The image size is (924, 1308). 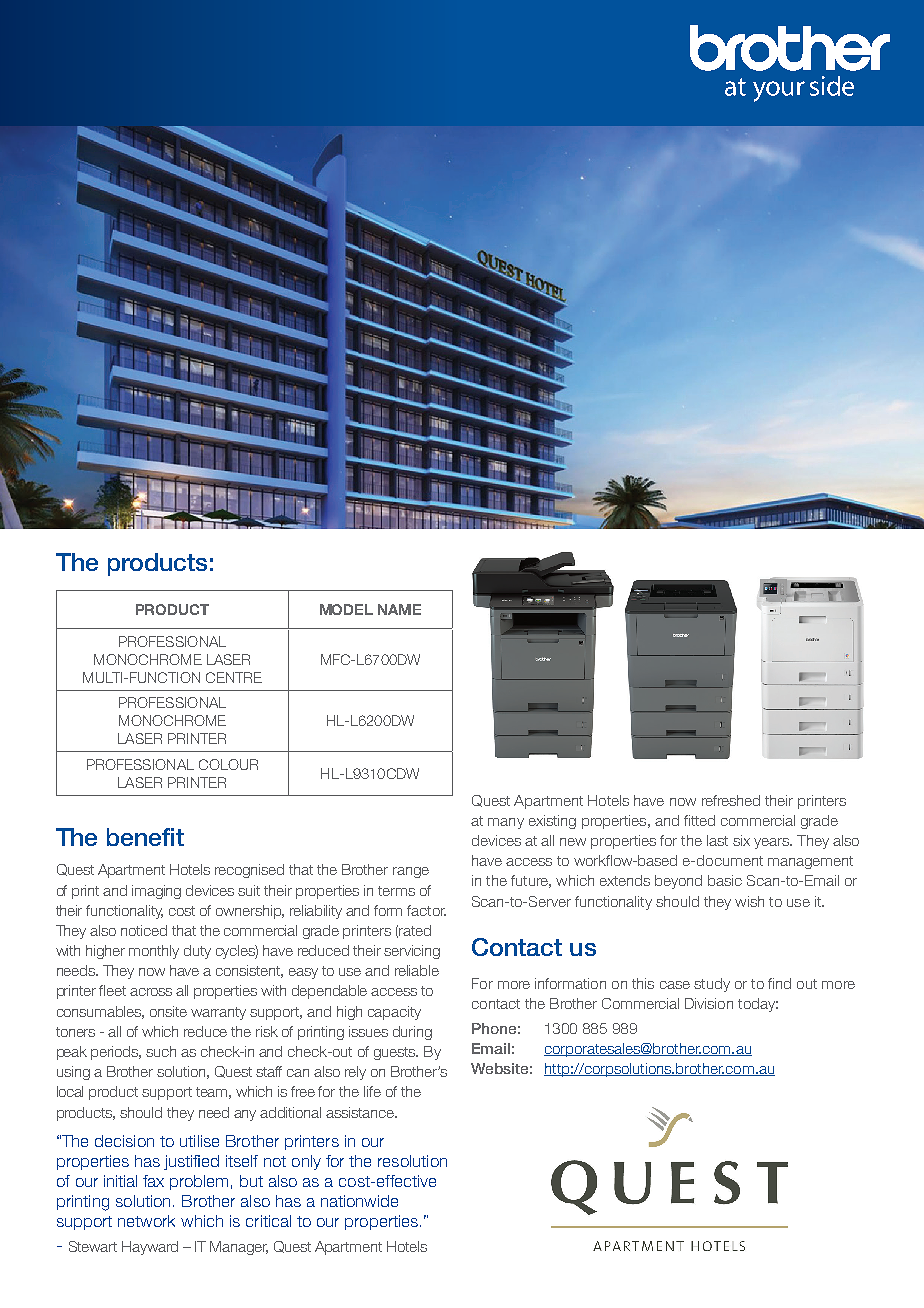 What do you see at coordinates (156, 892) in the image?
I see `imaging` at bounding box center [156, 892].
